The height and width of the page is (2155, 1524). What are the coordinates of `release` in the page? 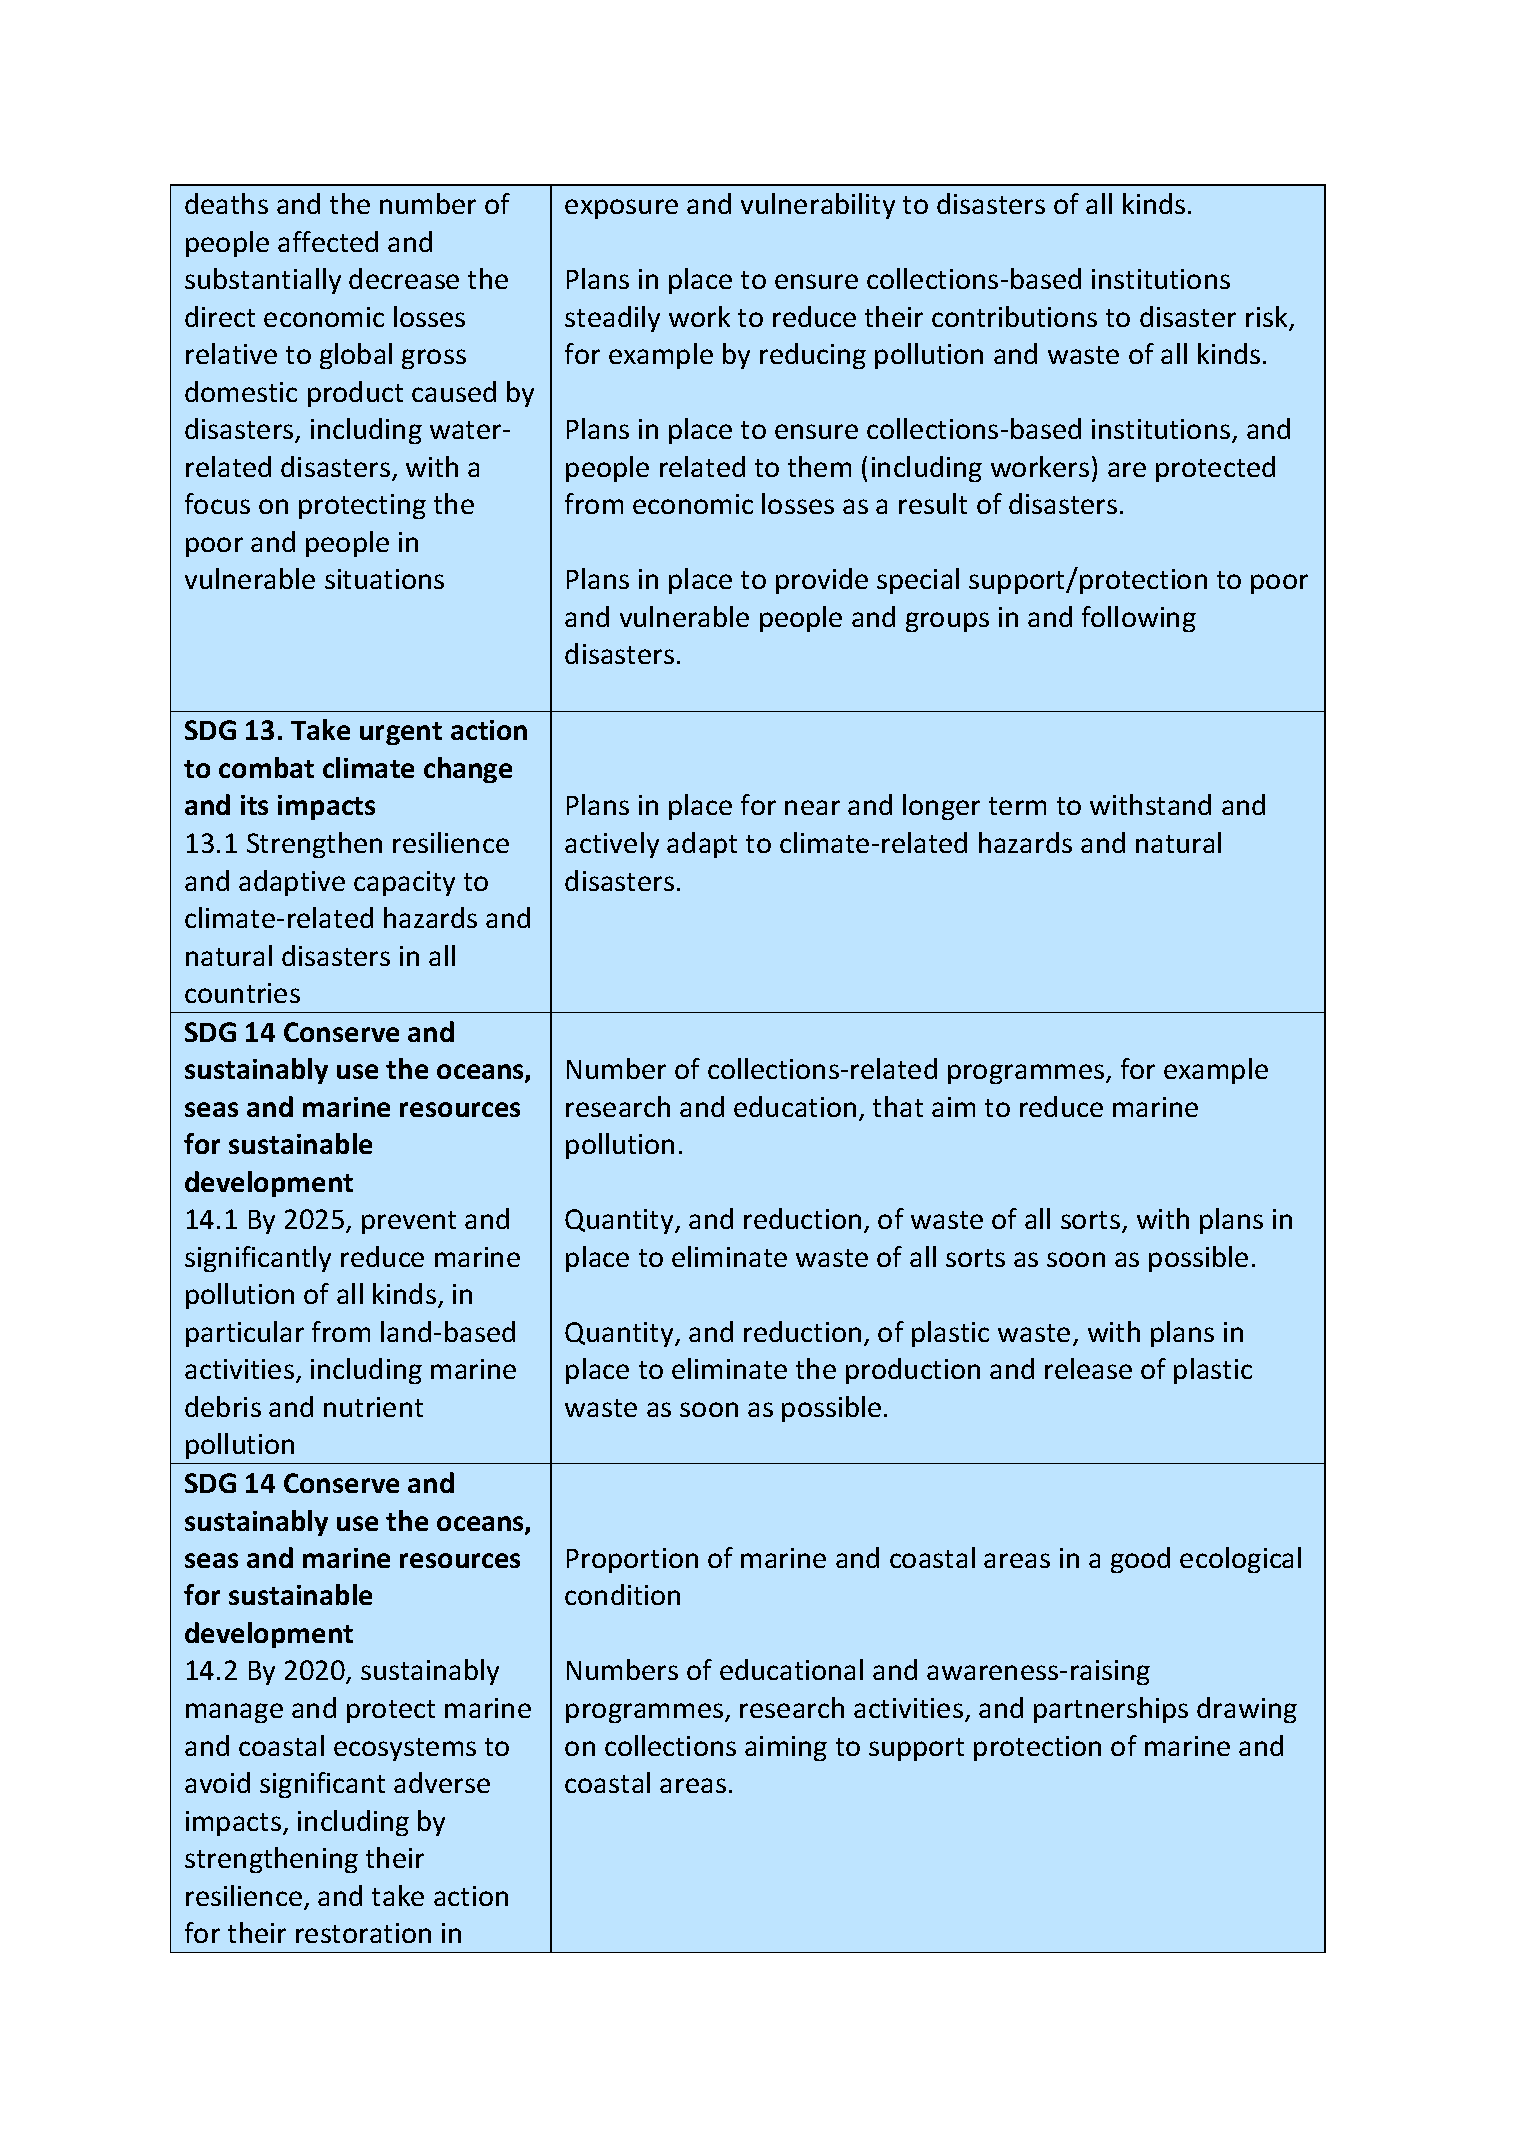 It's located at (1088, 1368).
